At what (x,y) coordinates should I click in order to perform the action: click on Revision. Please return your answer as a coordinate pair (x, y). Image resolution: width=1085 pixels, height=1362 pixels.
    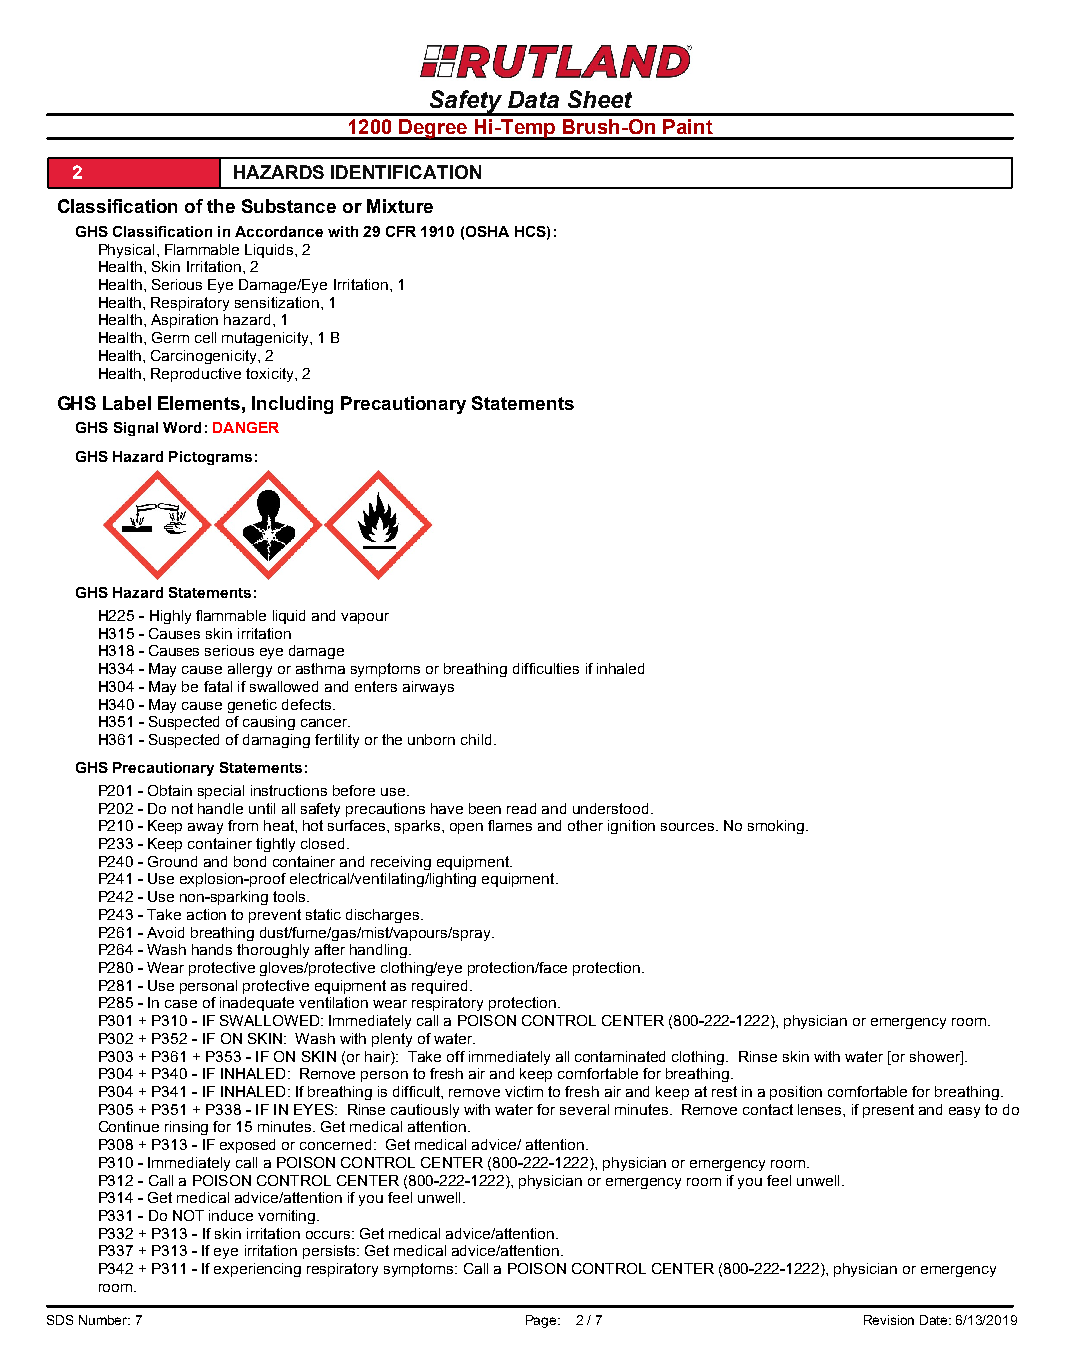
    Looking at the image, I should click on (889, 1320).
